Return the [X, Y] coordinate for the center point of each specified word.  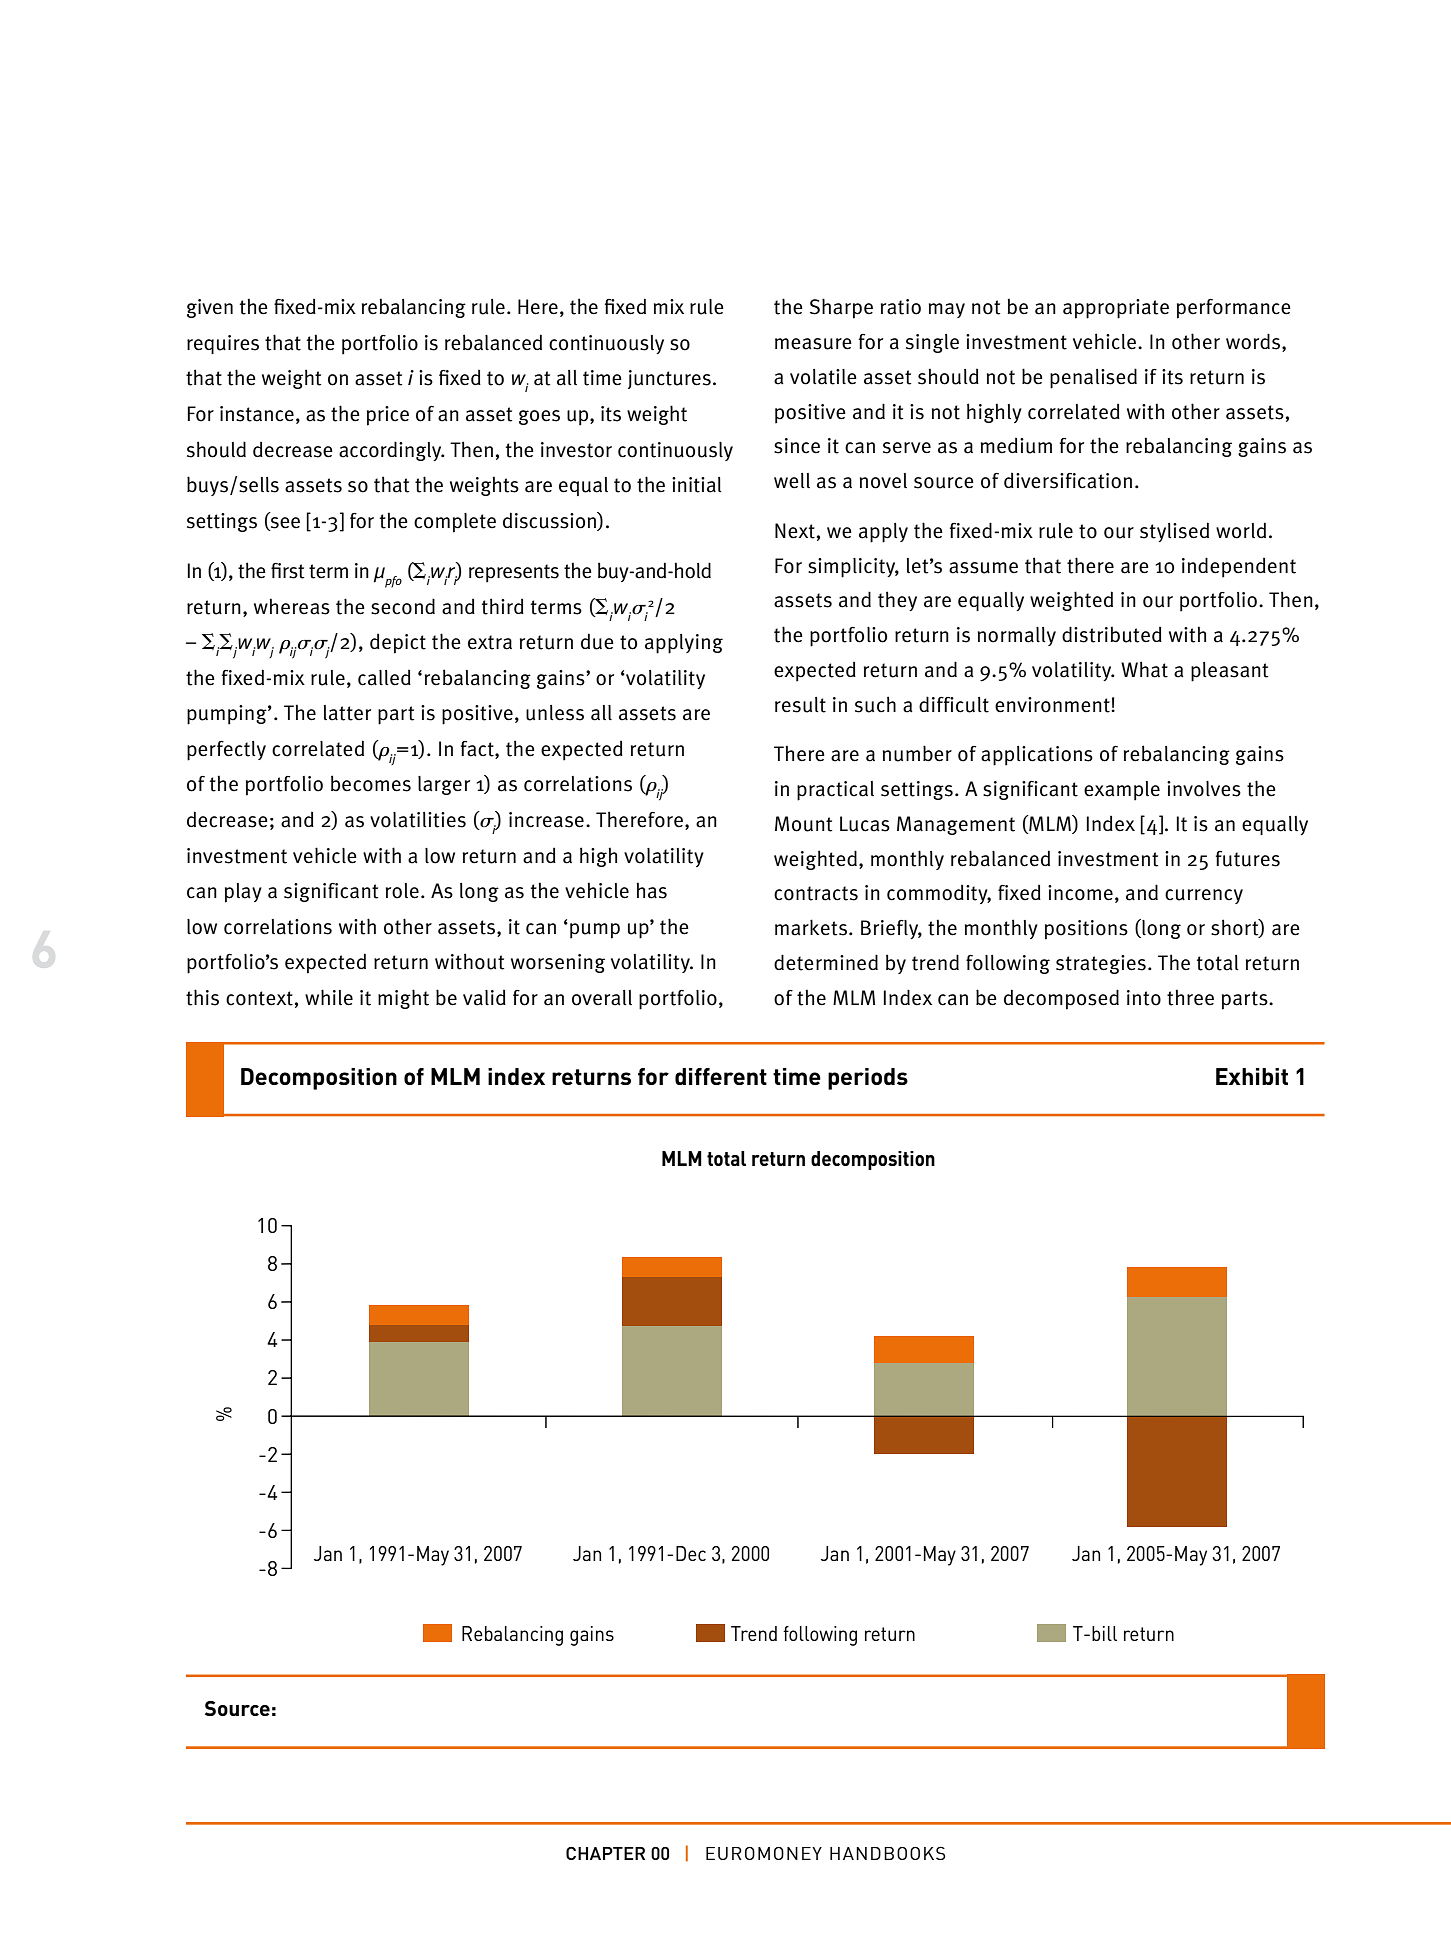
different [721, 1076]
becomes [371, 783]
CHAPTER [605, 1853]
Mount [803, 824]
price [388, 416]
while [329, 997]
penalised [1093, 378]
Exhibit [1252, 1076]
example [1122, 791]
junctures [669, 379]
